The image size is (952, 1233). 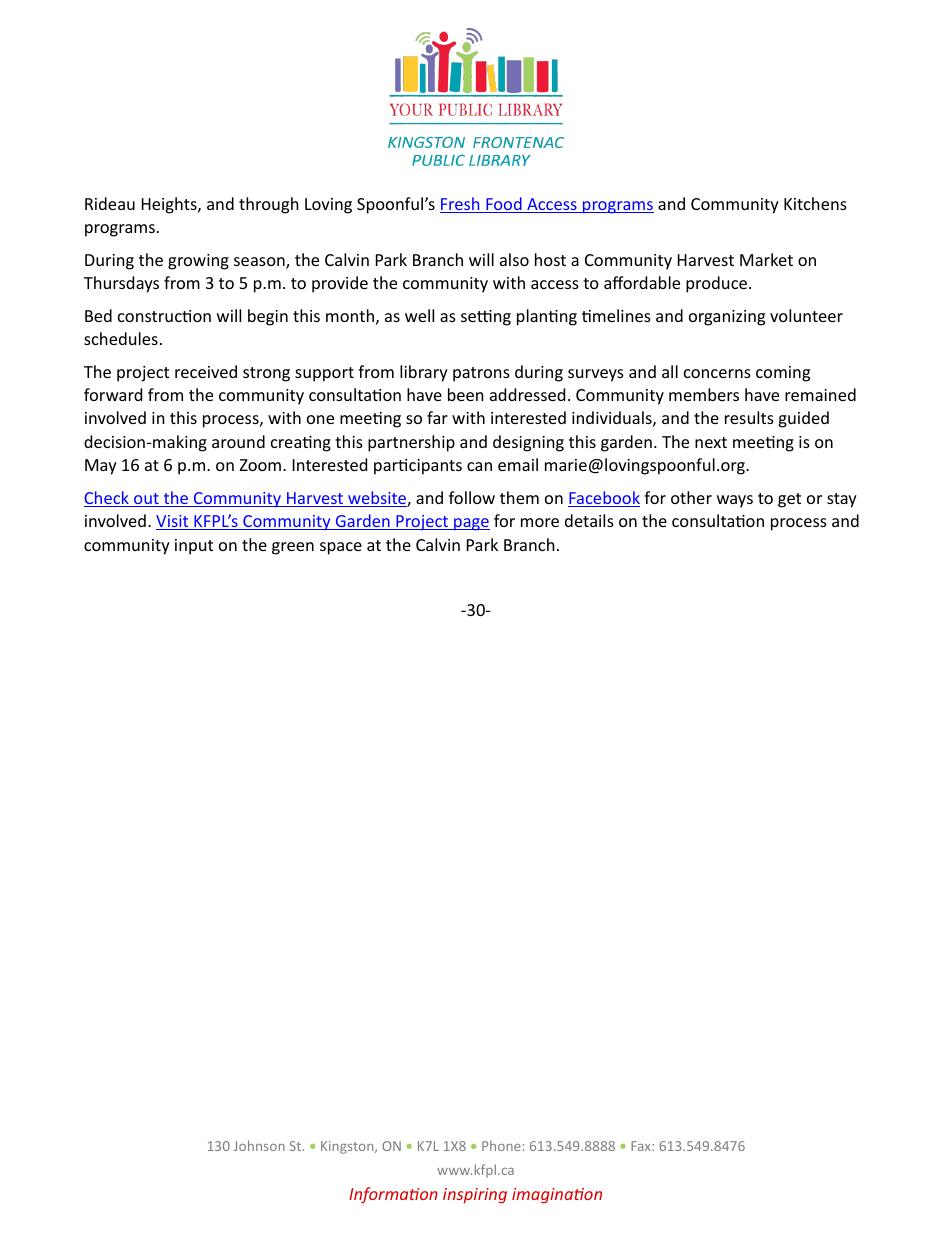 What do you see at coordinates (259, 1145) in the page?
I see `Johnson` at bounding box center [259, 1145].
